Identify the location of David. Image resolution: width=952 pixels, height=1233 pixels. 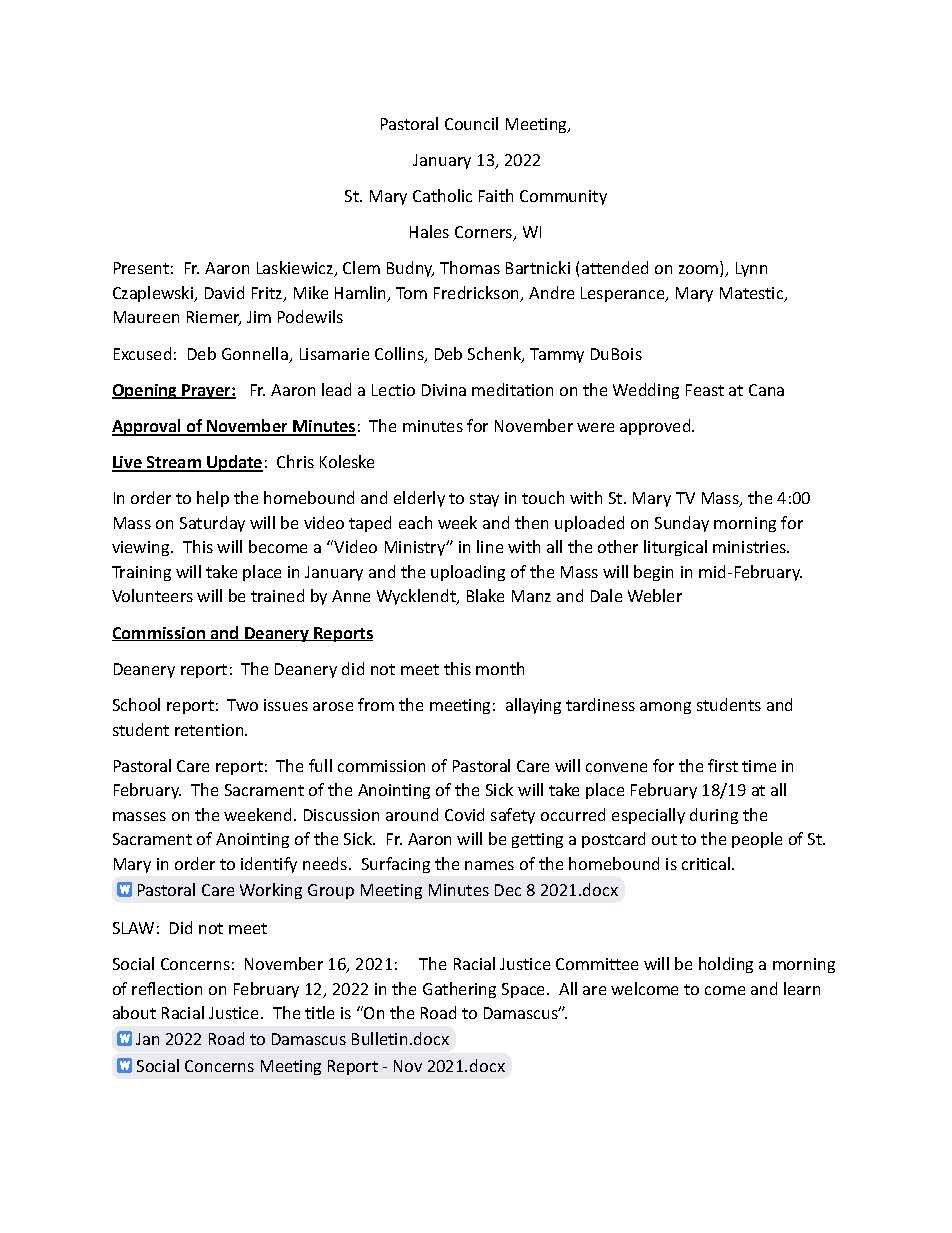
(224, 292).
